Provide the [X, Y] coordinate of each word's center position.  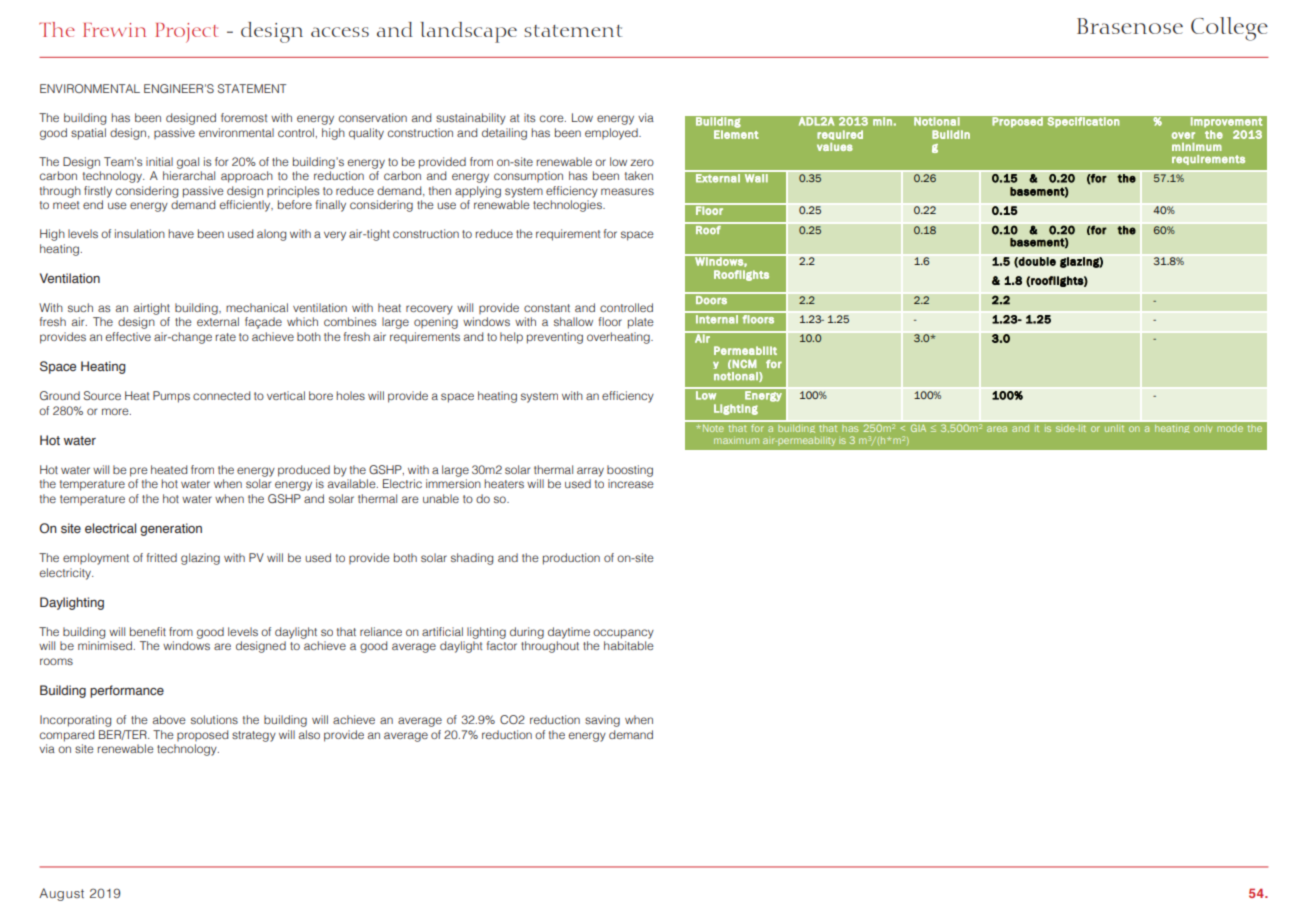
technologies [568, 206]
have [181, 233]
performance [127, 691]
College [1229, 29]
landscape [469, 32]
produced [304, 471]
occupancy [623, 634]
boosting [630, 471]
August [61, 894]
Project [186, 33]
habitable [629, 645]
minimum [1197, 147]
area [997, 429]
